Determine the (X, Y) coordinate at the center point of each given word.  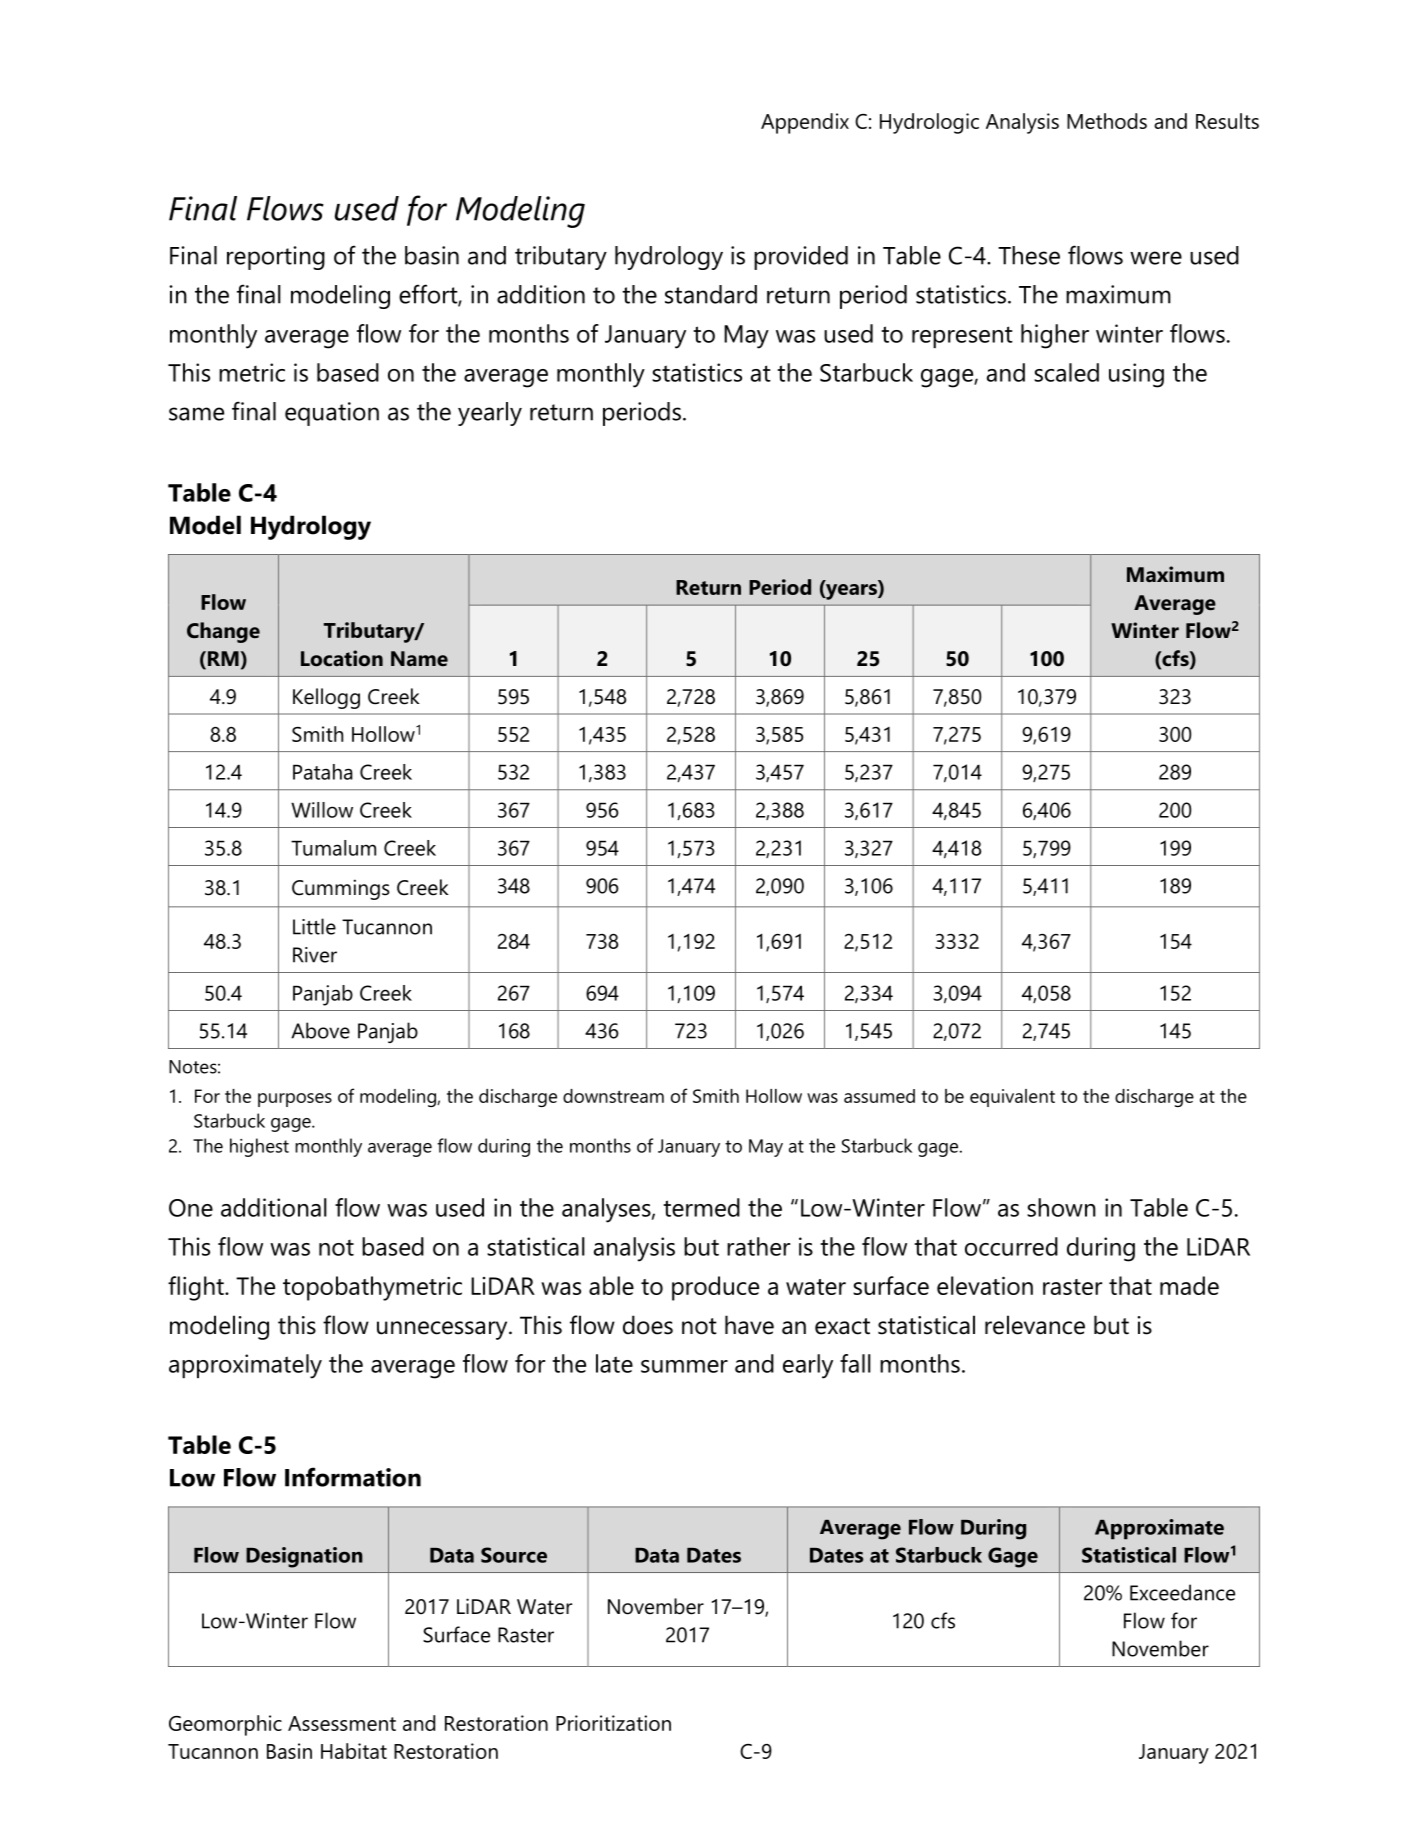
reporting (276, 258)
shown (1061, 1207)
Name (419, 659)
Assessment (342, 1723)
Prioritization (613, 1723)
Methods (1107, 121)
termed (701, 1207)
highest (259, 1147)
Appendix (805, 123)
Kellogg (326, 698)
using (1136, 375)
